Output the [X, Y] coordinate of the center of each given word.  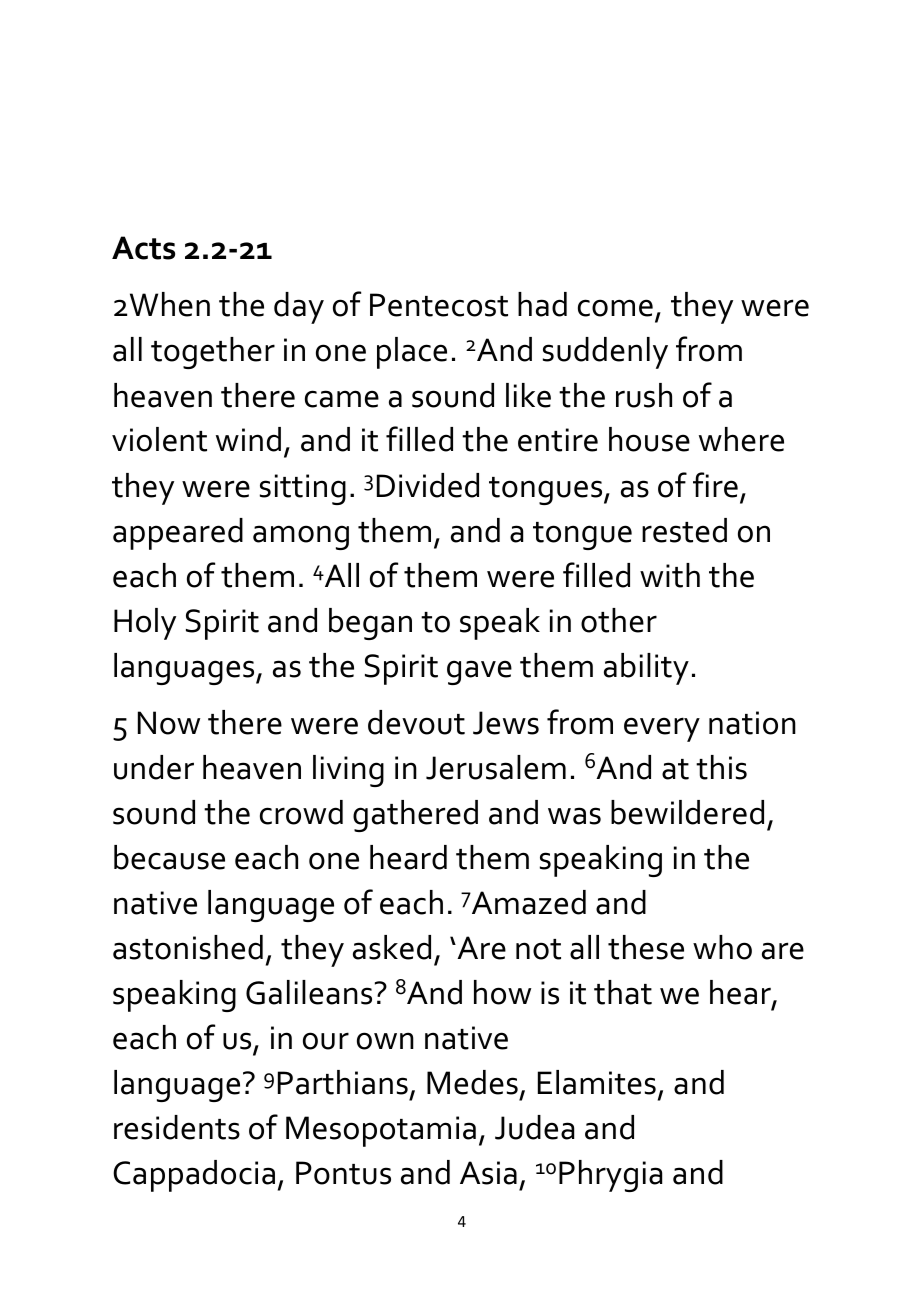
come [615, 308]
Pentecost [439, 305]
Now [169, 723]
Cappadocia [194, 1176]
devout [416, 722]
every [662, 729]
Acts [143, 248]
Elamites [597, 1082]
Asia [488, 1173]
